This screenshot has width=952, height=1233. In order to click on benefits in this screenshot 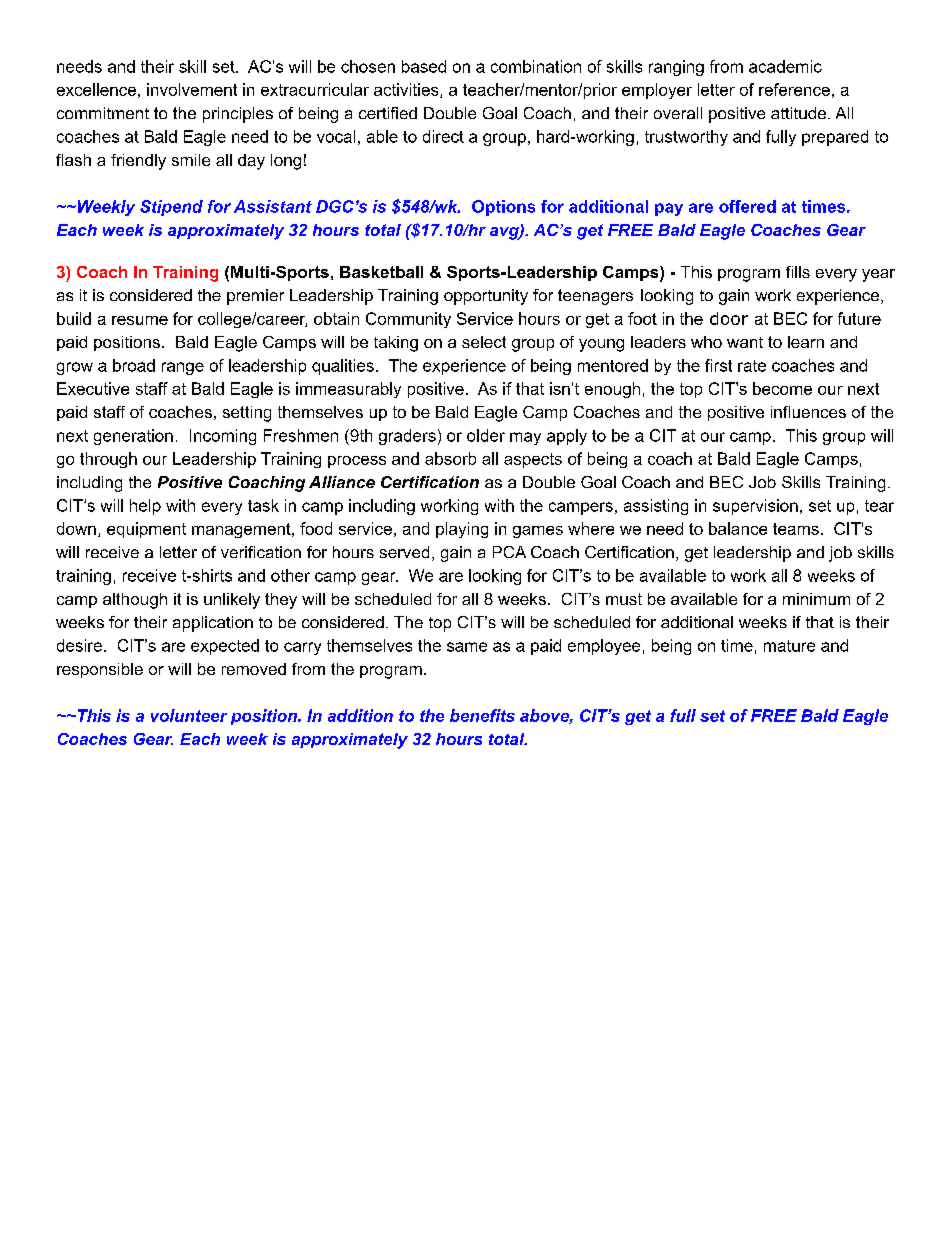, I will do `click(482, 715)`.
